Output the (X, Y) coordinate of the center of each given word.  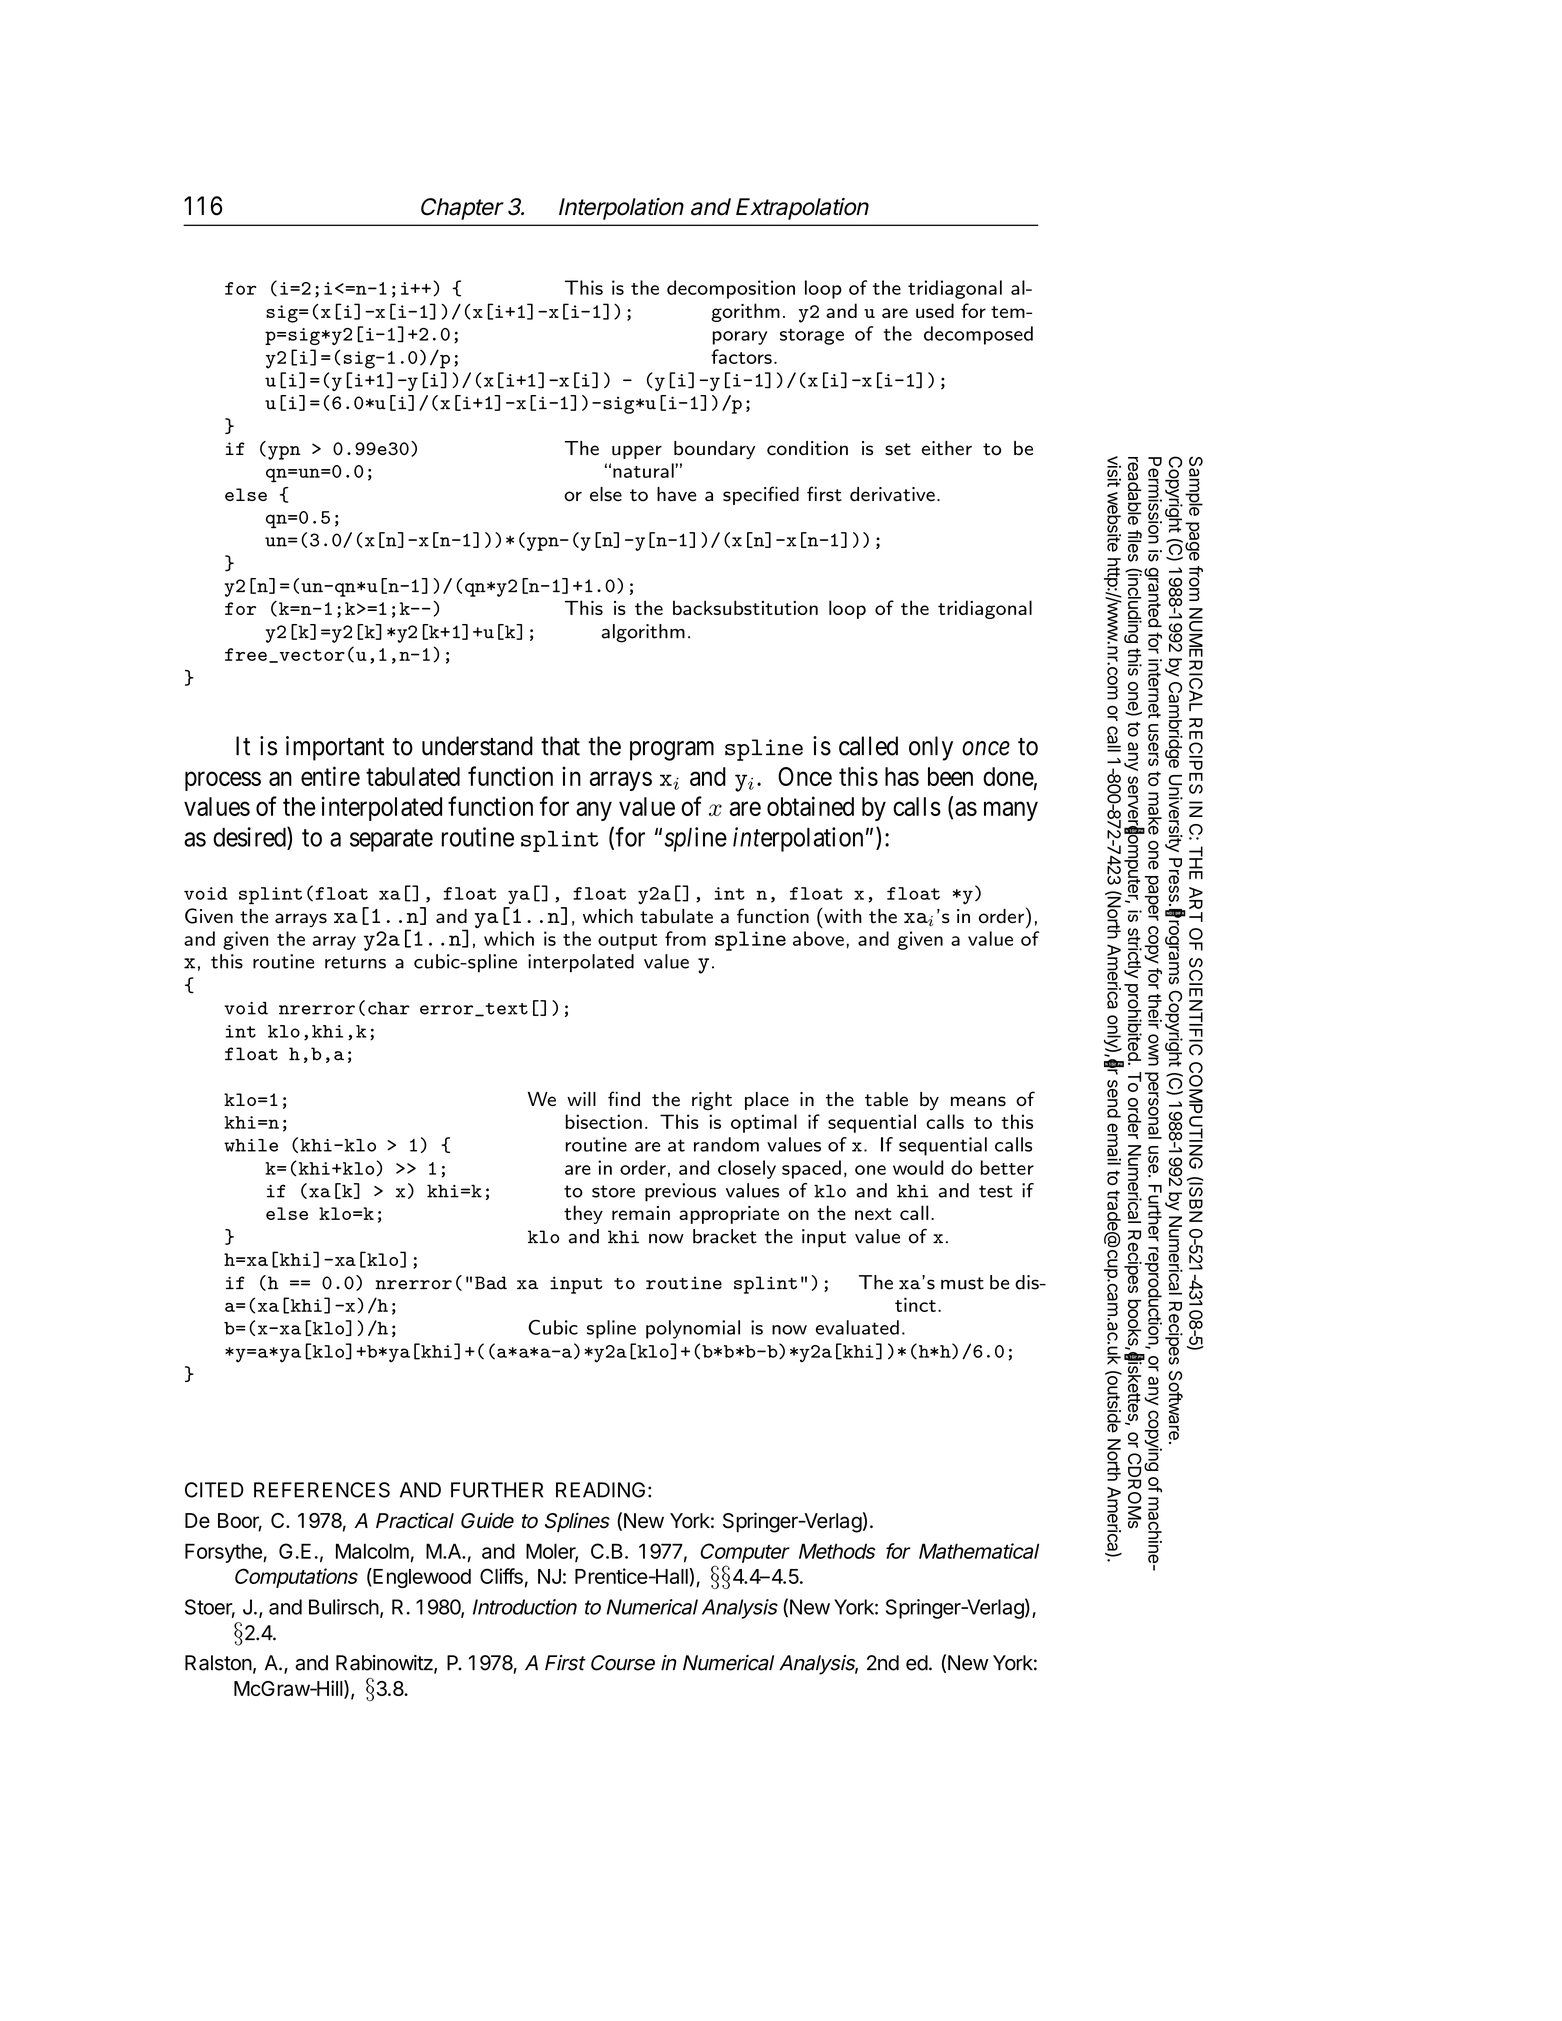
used (935, 310)
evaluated (857, 1327)
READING (600, 1490)
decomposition (731, 289)
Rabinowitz (385, 1664)
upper (637, 452)
